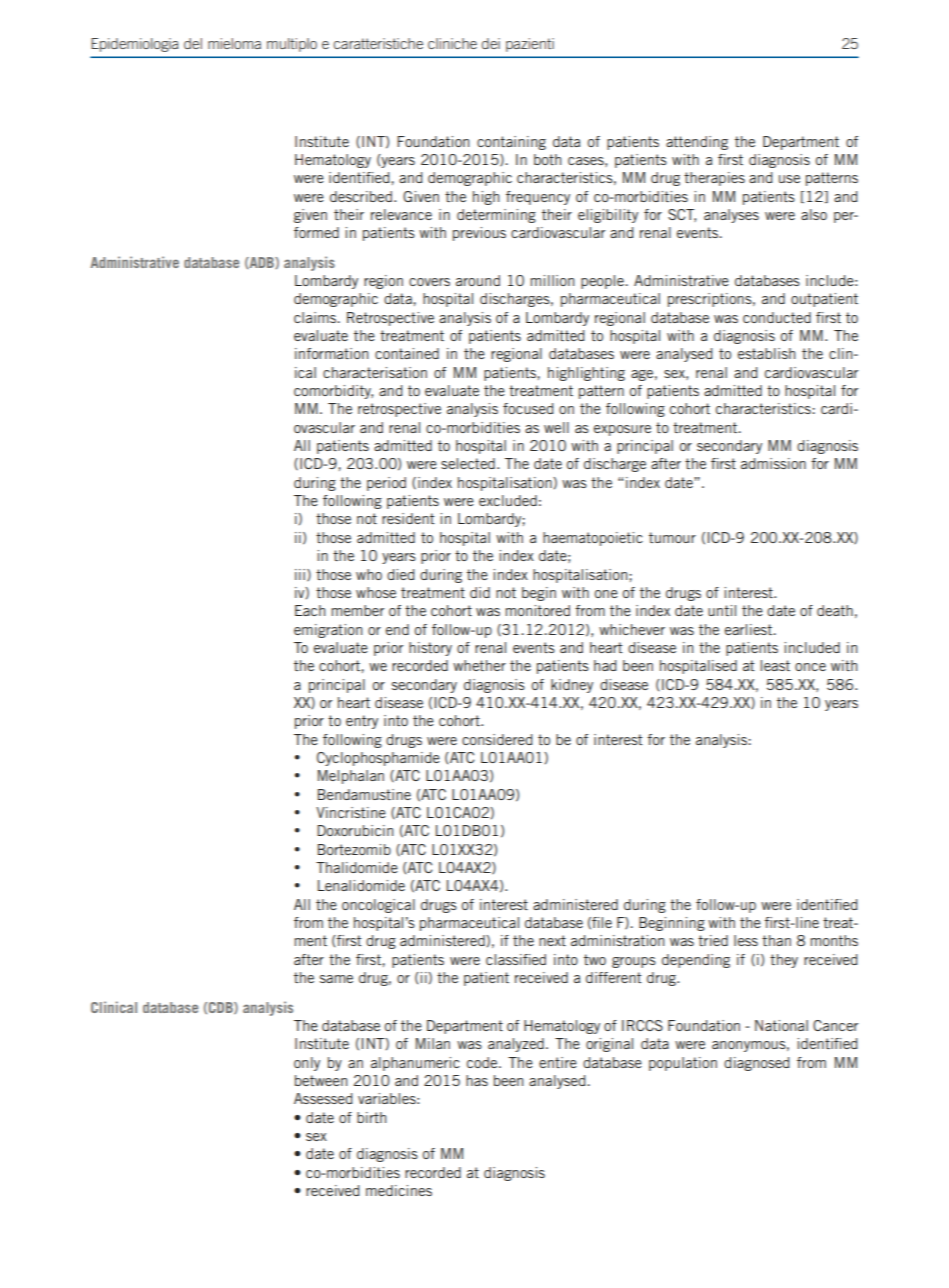  What do you see at coordinates (193, 43) in the document?
I see `del` at bounding box center [193, 43].
